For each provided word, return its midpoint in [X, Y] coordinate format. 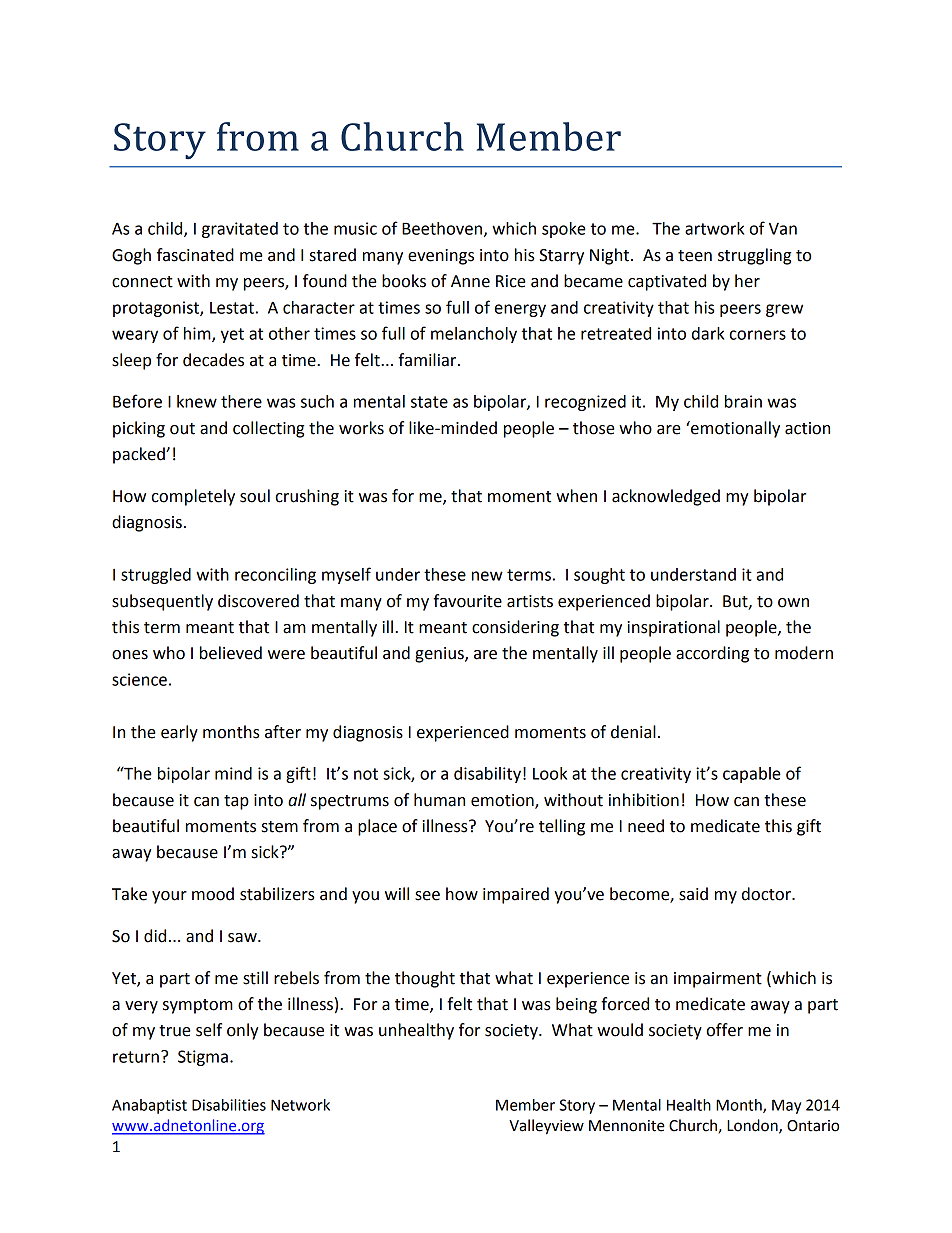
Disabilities [229, 1105]
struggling [754, 256]
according [712, 654]
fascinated [195, 255]
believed [231, 653]
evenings [441, 257]
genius [440, 655]
